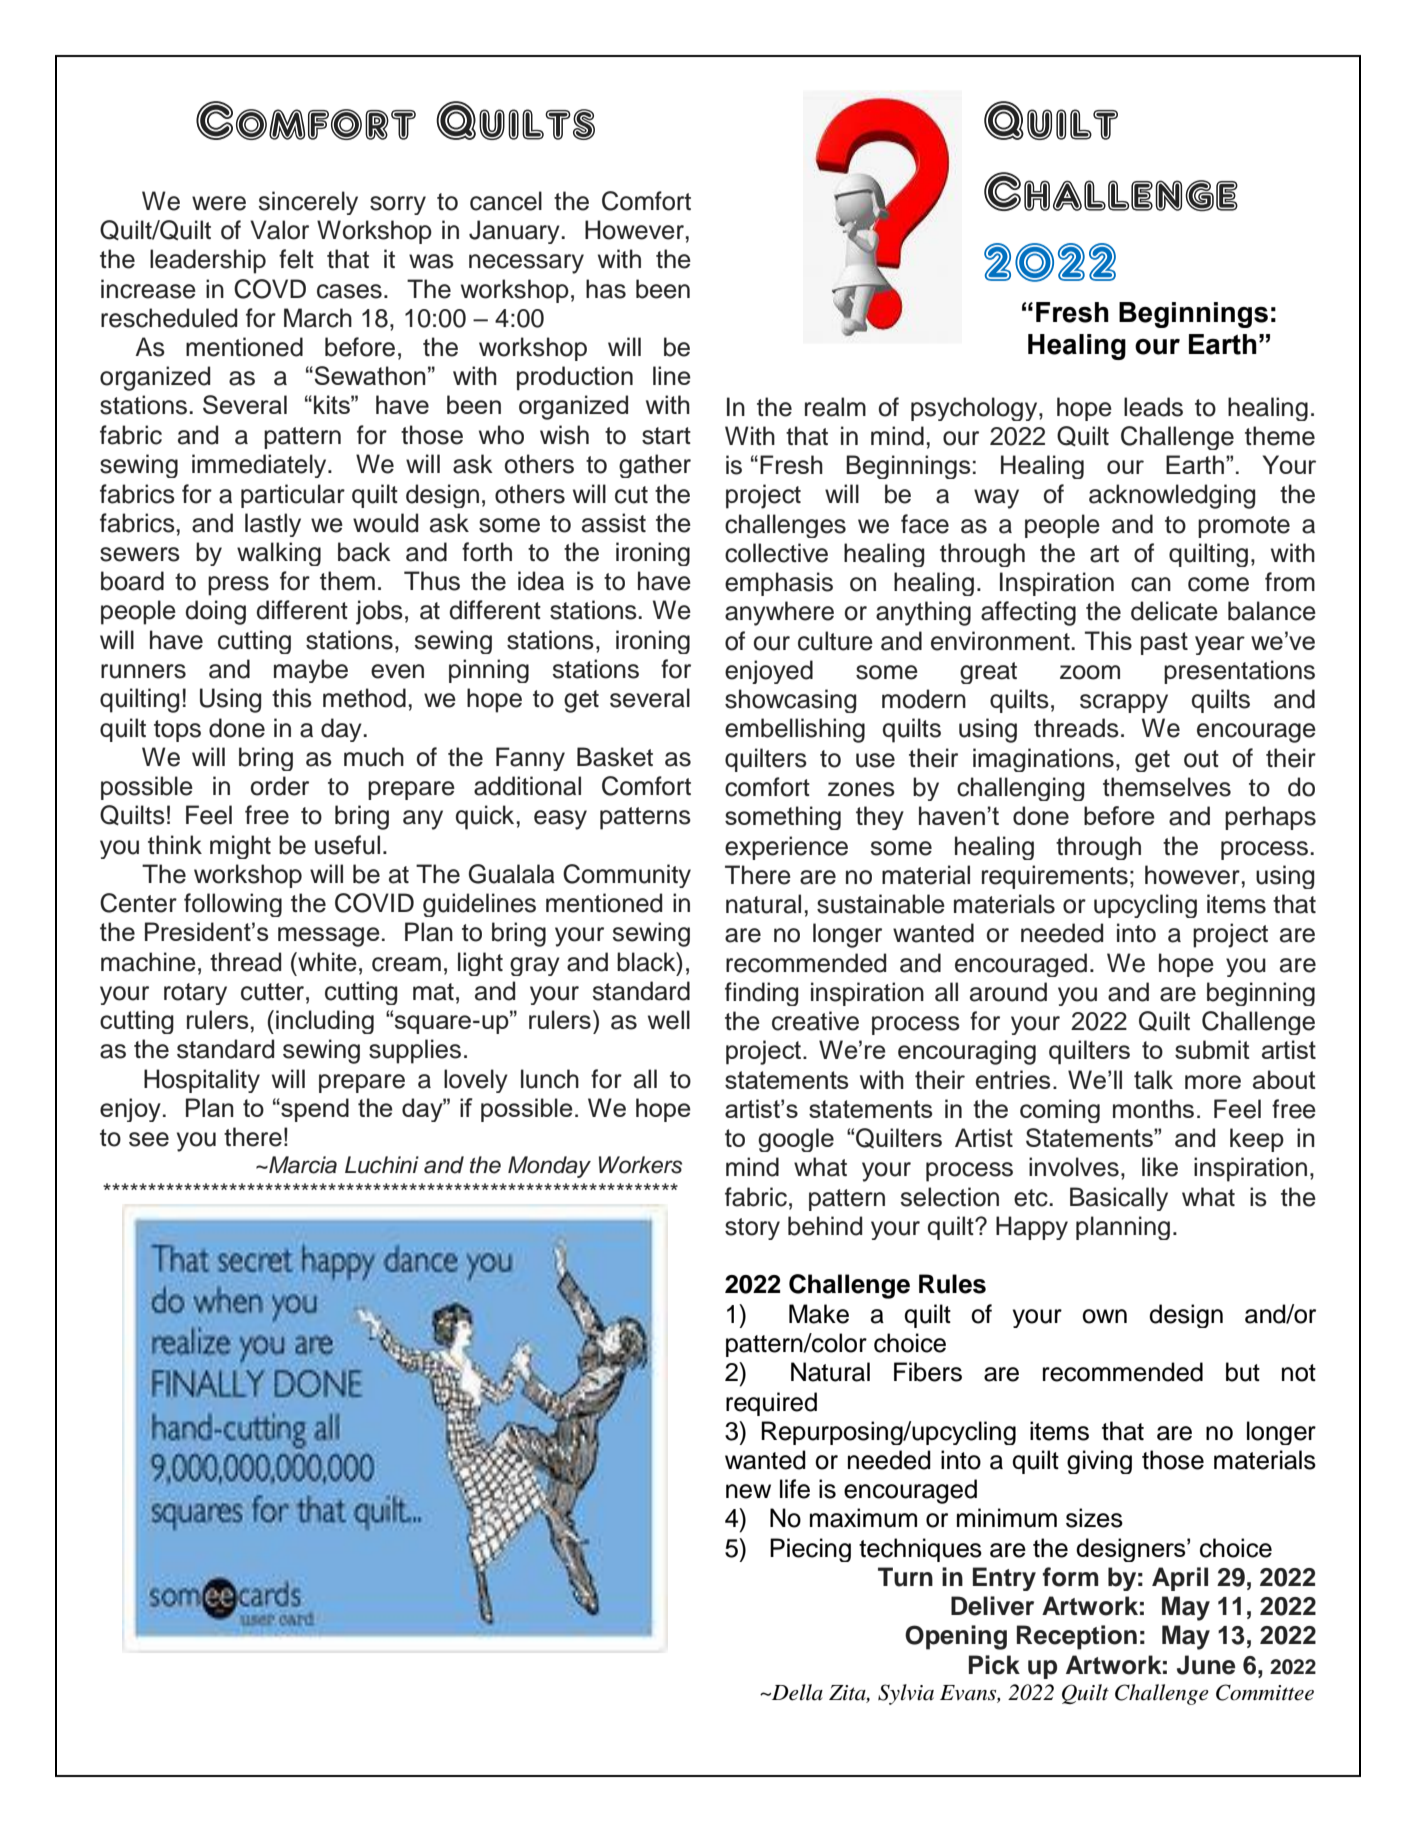 Image resolution: width=1416 pixels, height=1832 pixels. I want to click on leads, so click(1153, 407).
